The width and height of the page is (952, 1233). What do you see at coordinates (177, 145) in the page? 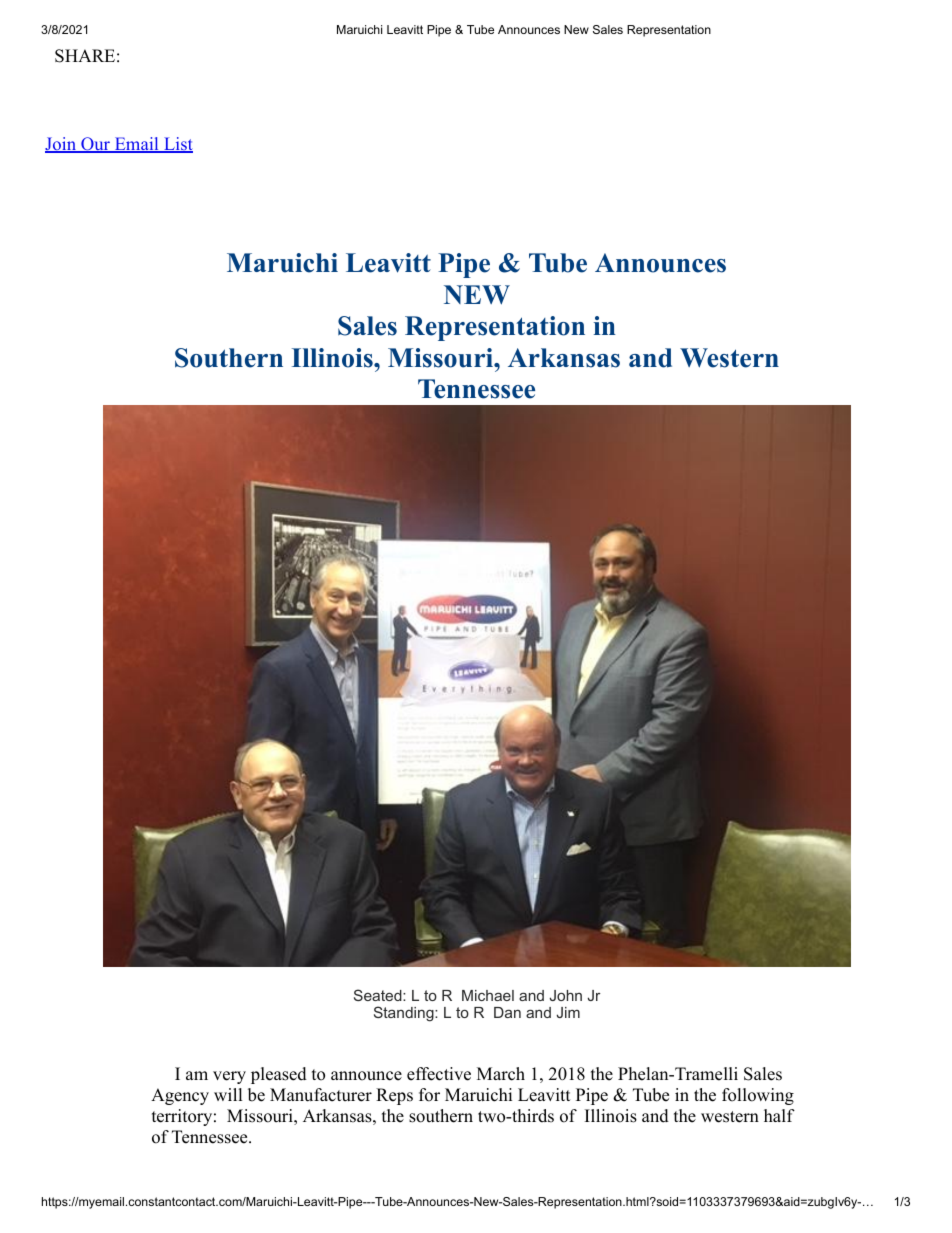
I see `List` at bounding box center [177, 145].
